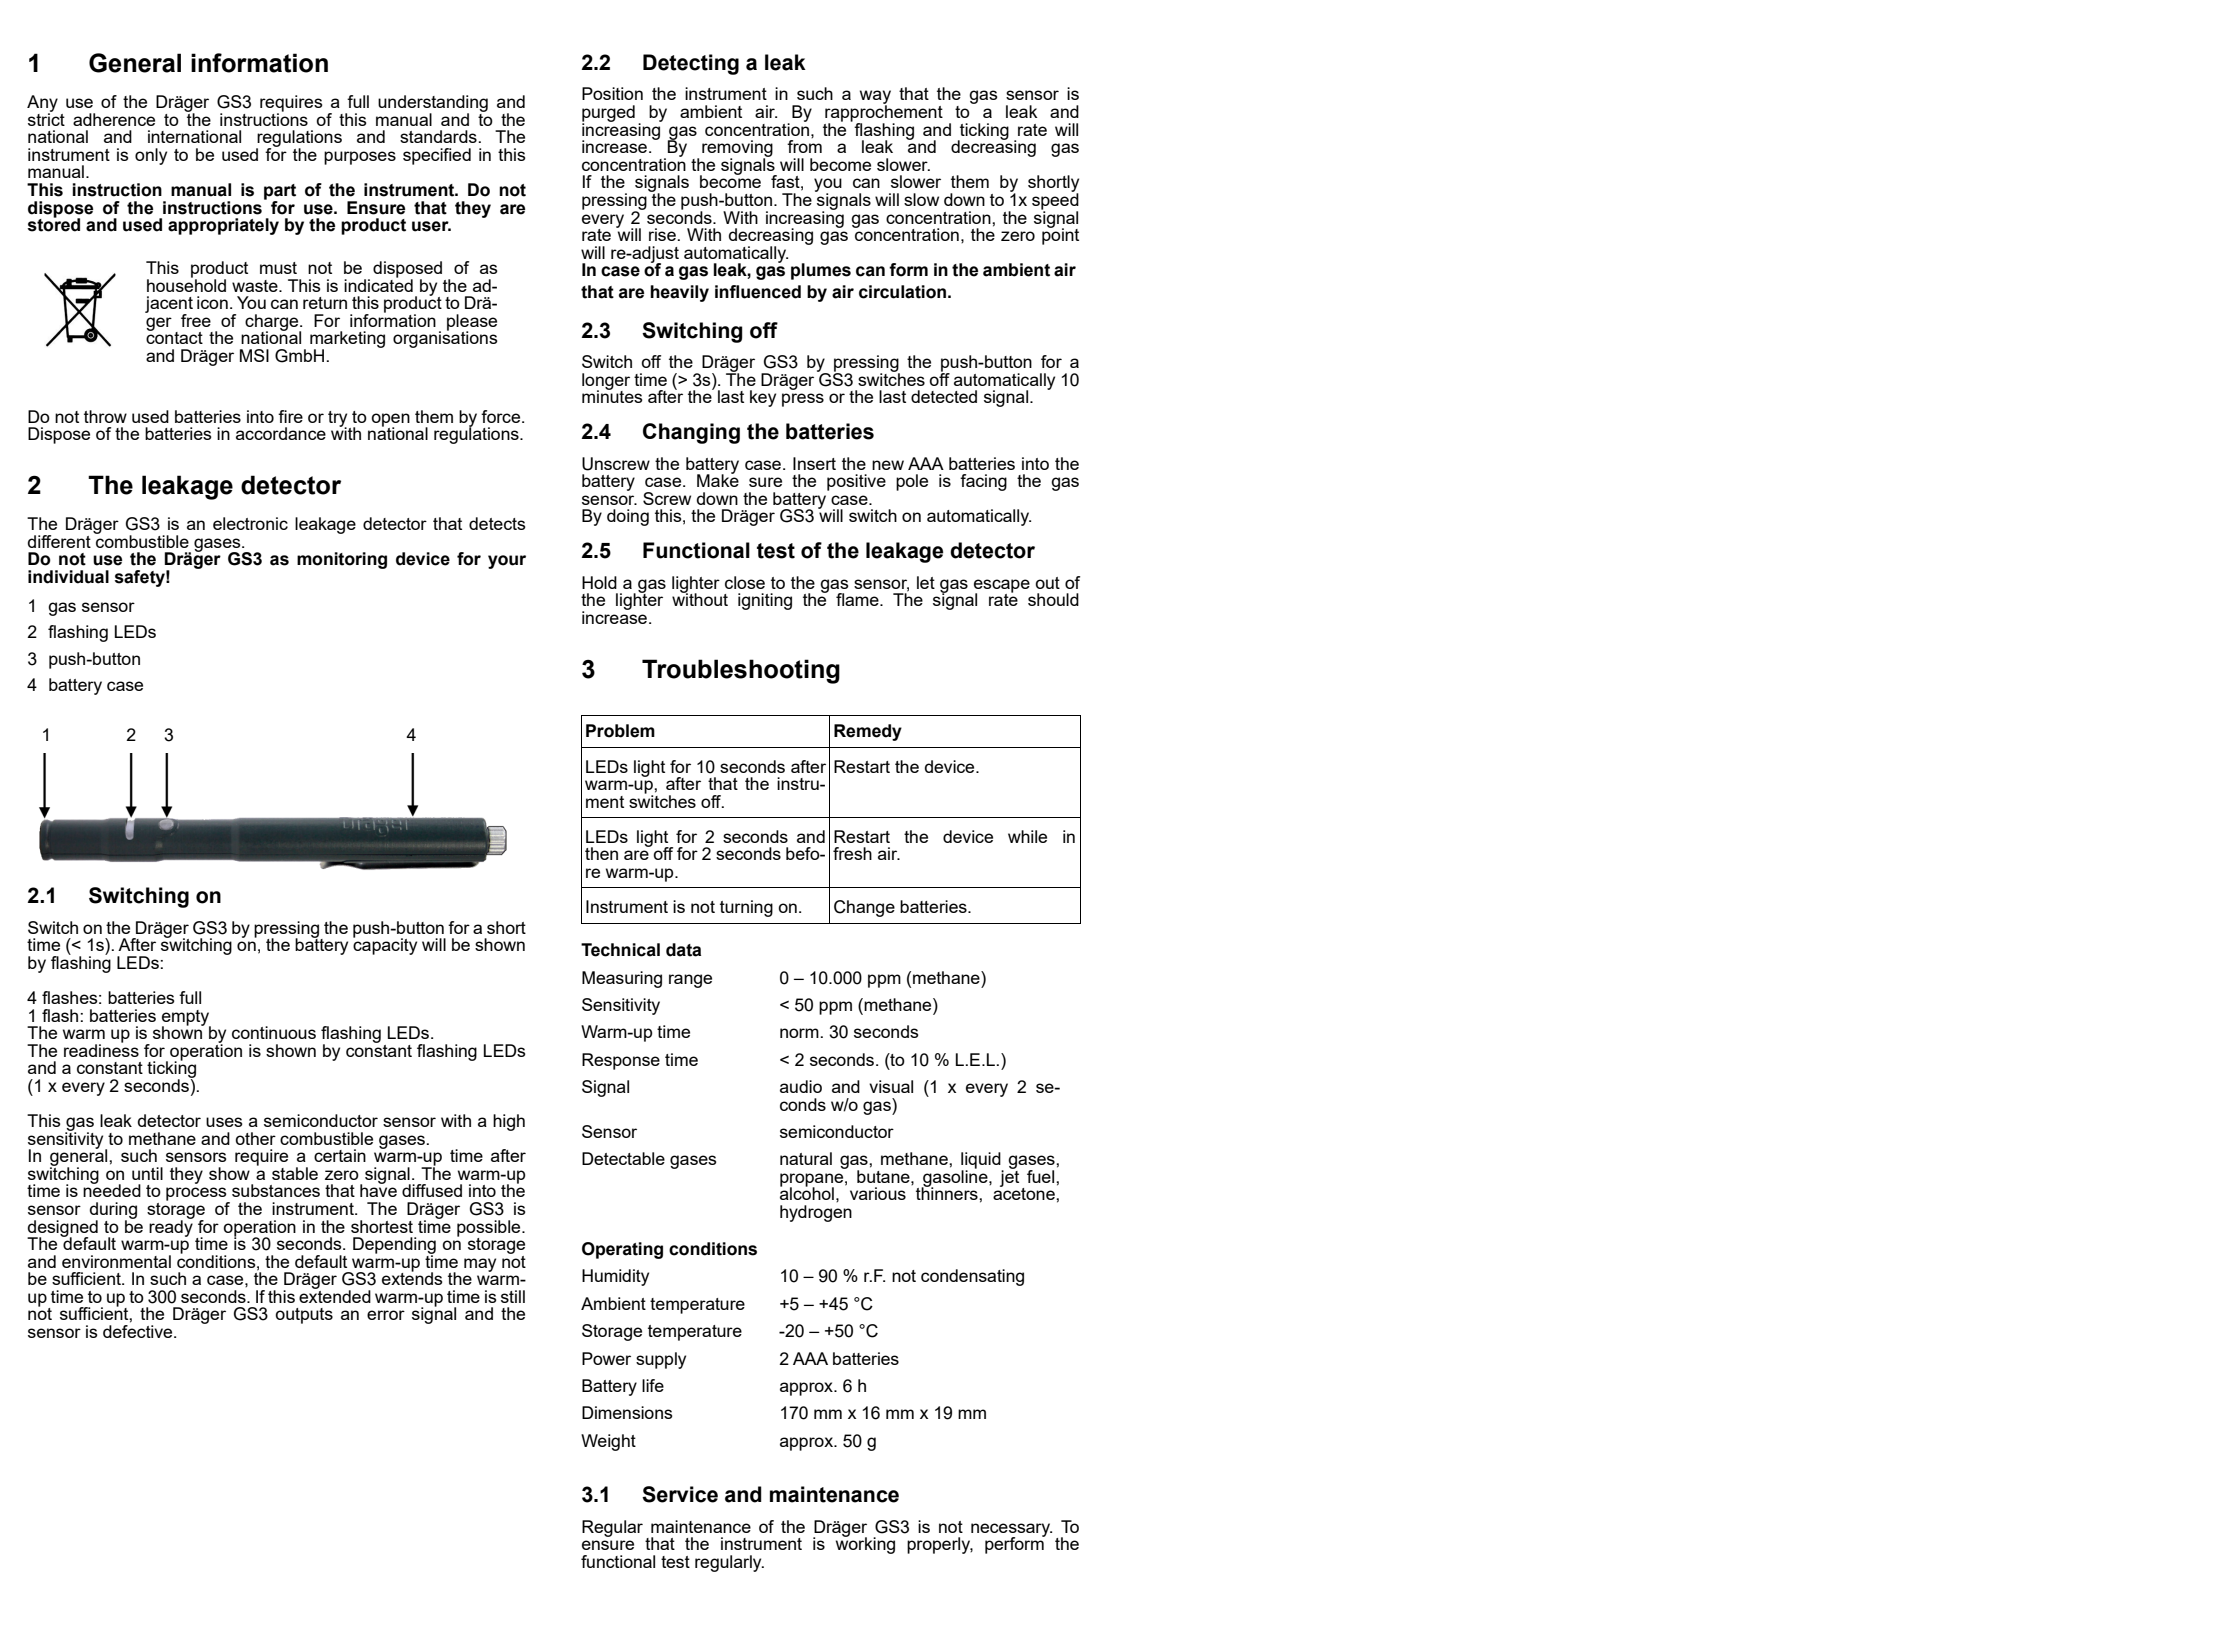 This screenshot has width=2215, height=1645. I want to click on then, so click(601, 853).
